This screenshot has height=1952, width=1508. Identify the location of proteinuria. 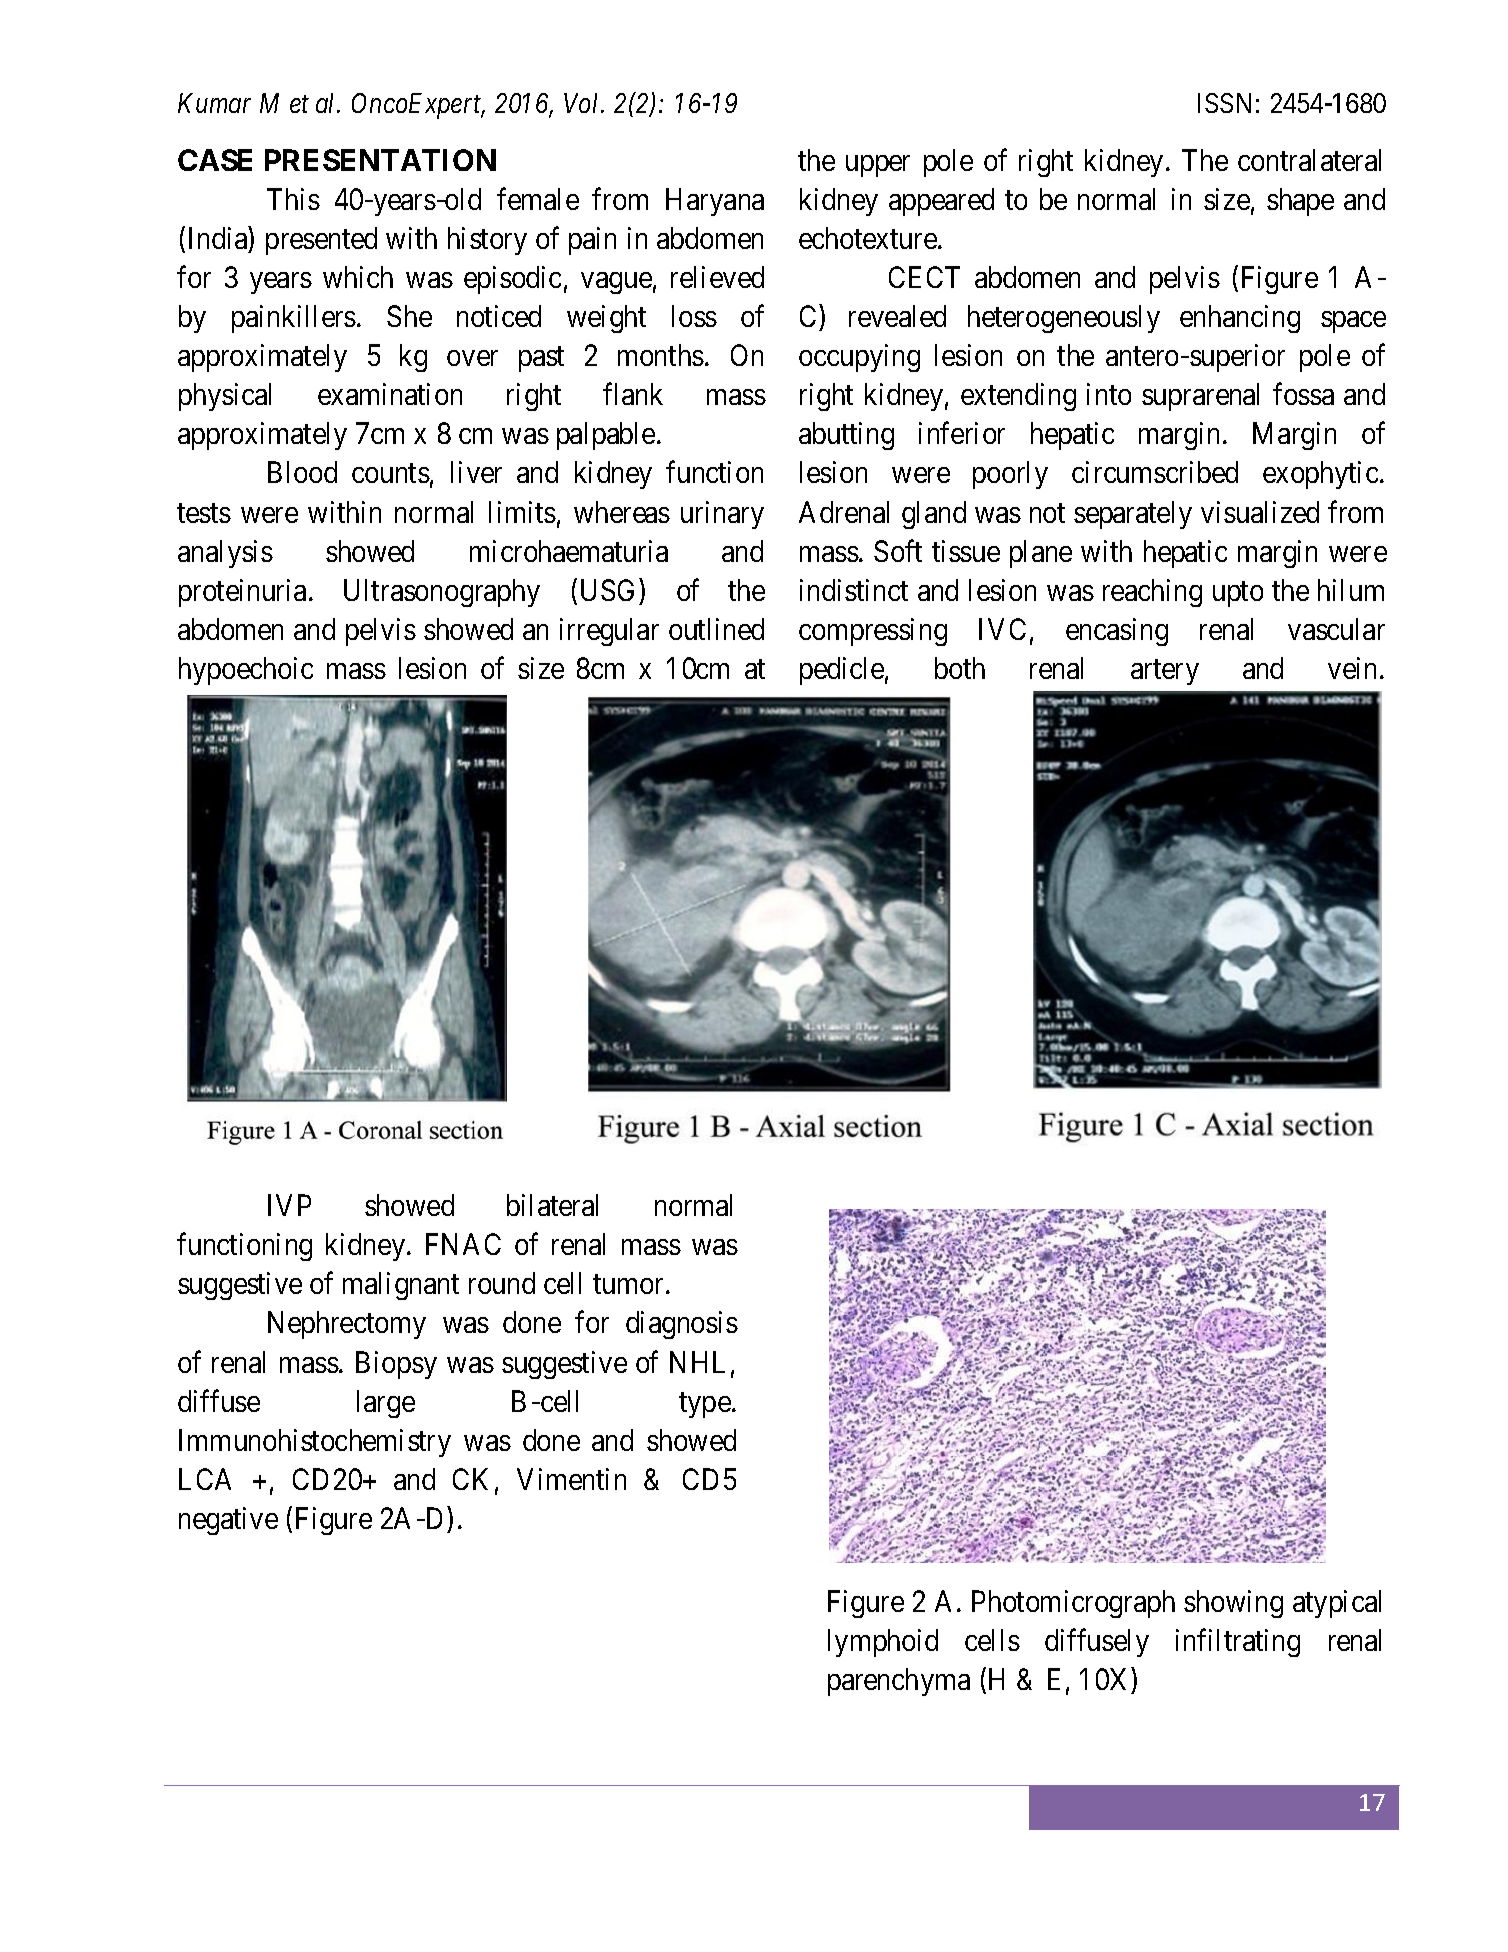
(242, 593).
